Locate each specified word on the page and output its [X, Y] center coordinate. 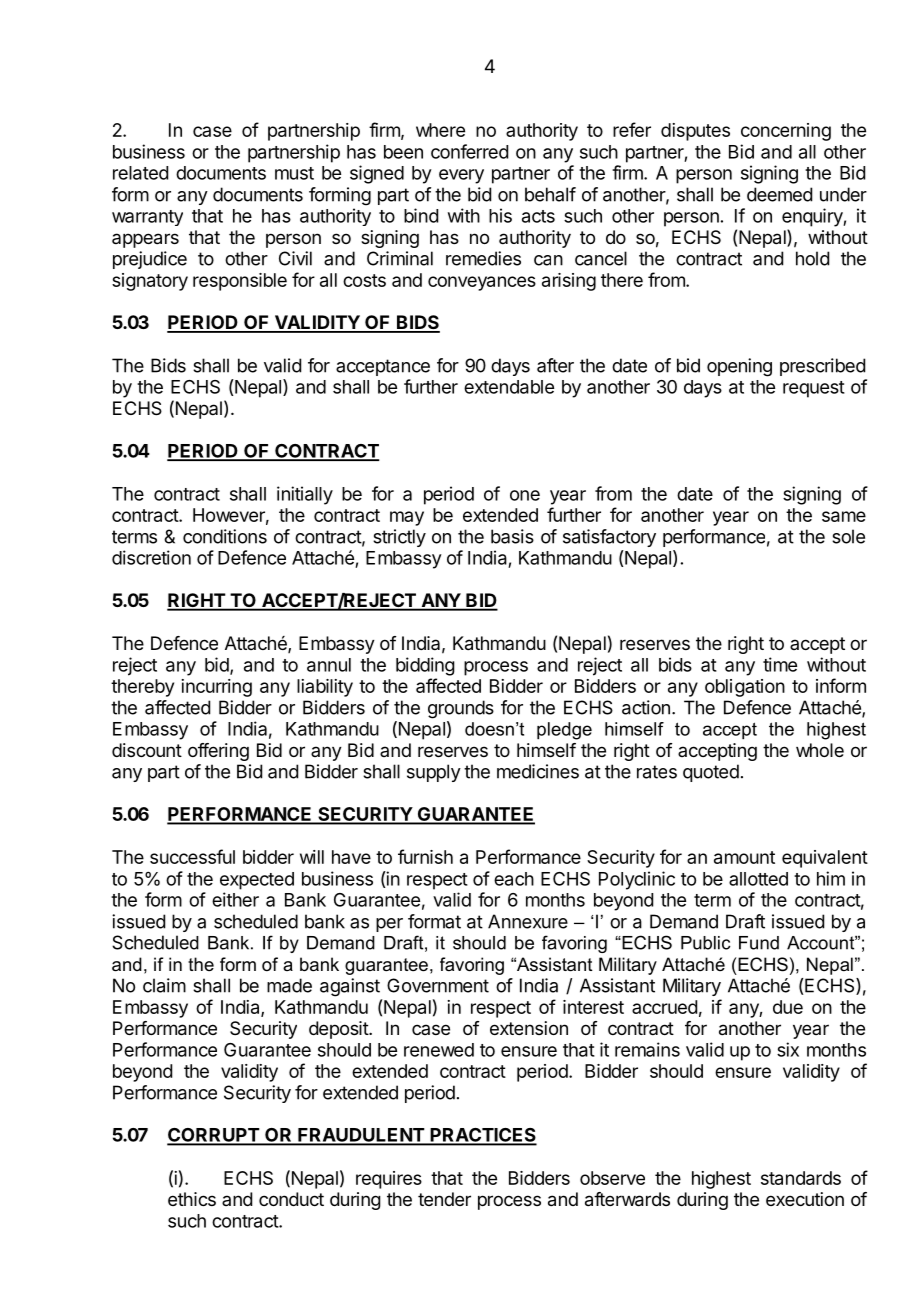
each [514, 879]
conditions [225, 536]
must [294, 173]
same [844, 516]
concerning [786, 132]
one [525, 495]
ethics [192, 1199]
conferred [469, 151]
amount [744, 857]
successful [192, 856]
